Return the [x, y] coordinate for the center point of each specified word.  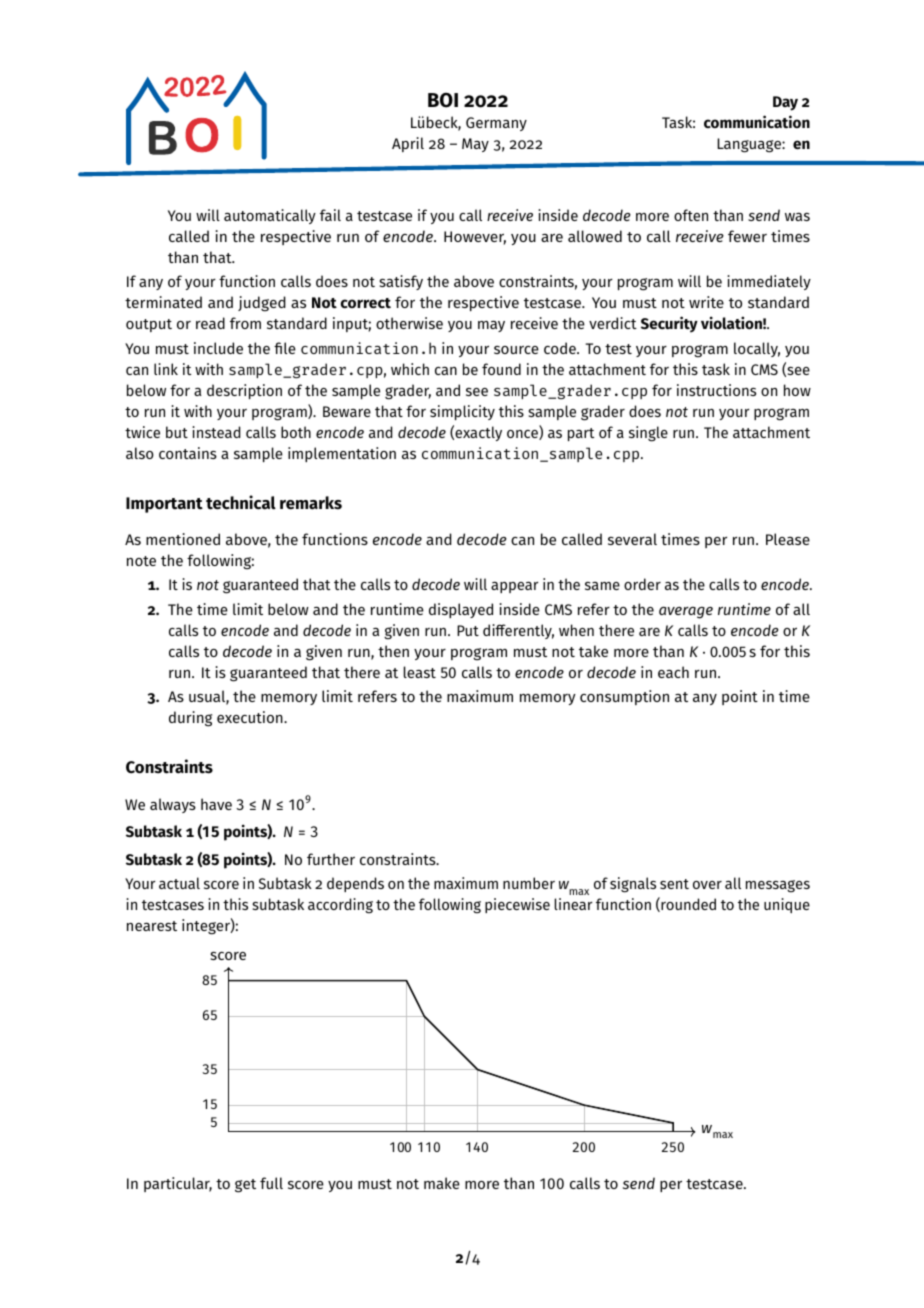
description [244, 391]
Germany [496, 124]
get [245, 1186]
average [686, 613]
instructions [716, 390]
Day [785, 103]
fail [330, 215]
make [442, 1183]
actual [179, 883]
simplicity [462, 412]
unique [787, 905]
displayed [461, 610]
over [707, 885]
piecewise [517, 905]
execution [251, 717]
